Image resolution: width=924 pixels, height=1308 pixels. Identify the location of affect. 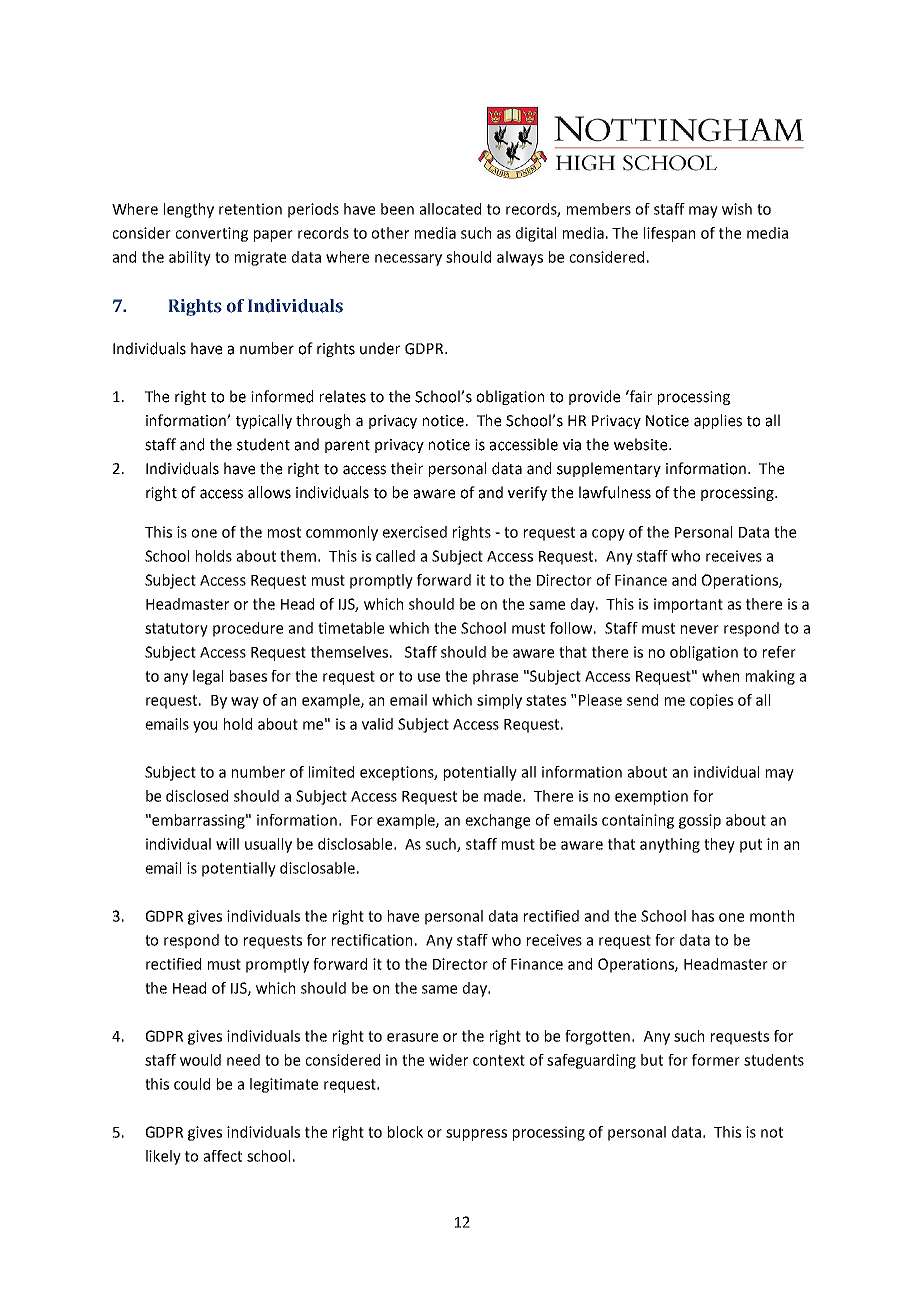
(223, 1156).
